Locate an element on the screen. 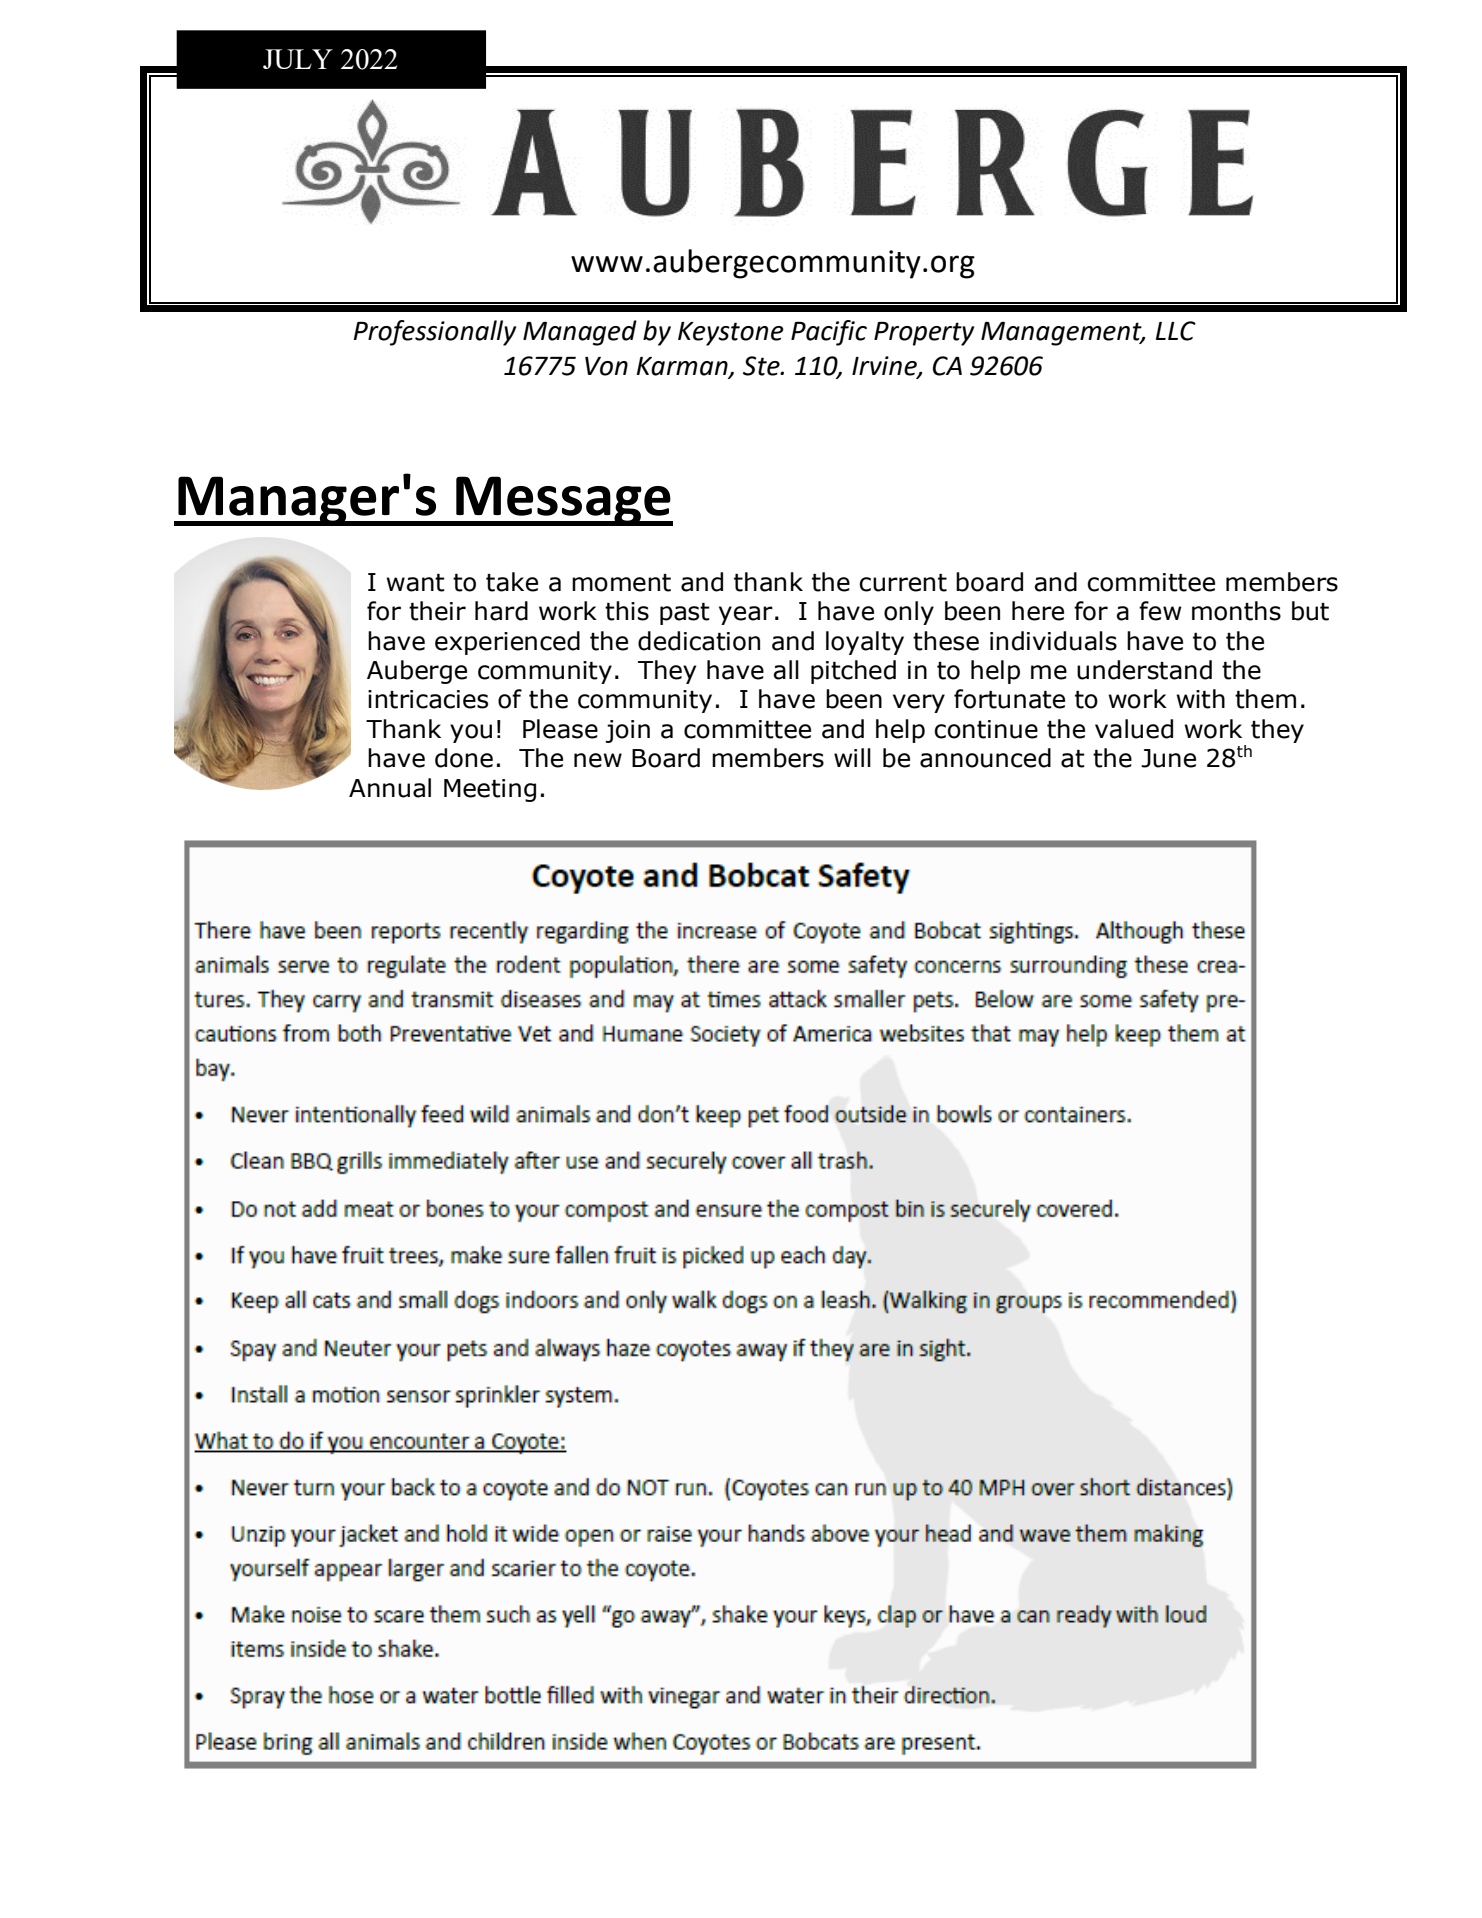 The image size is (1482, 1918). Von is located at coordinates (606, 366).
